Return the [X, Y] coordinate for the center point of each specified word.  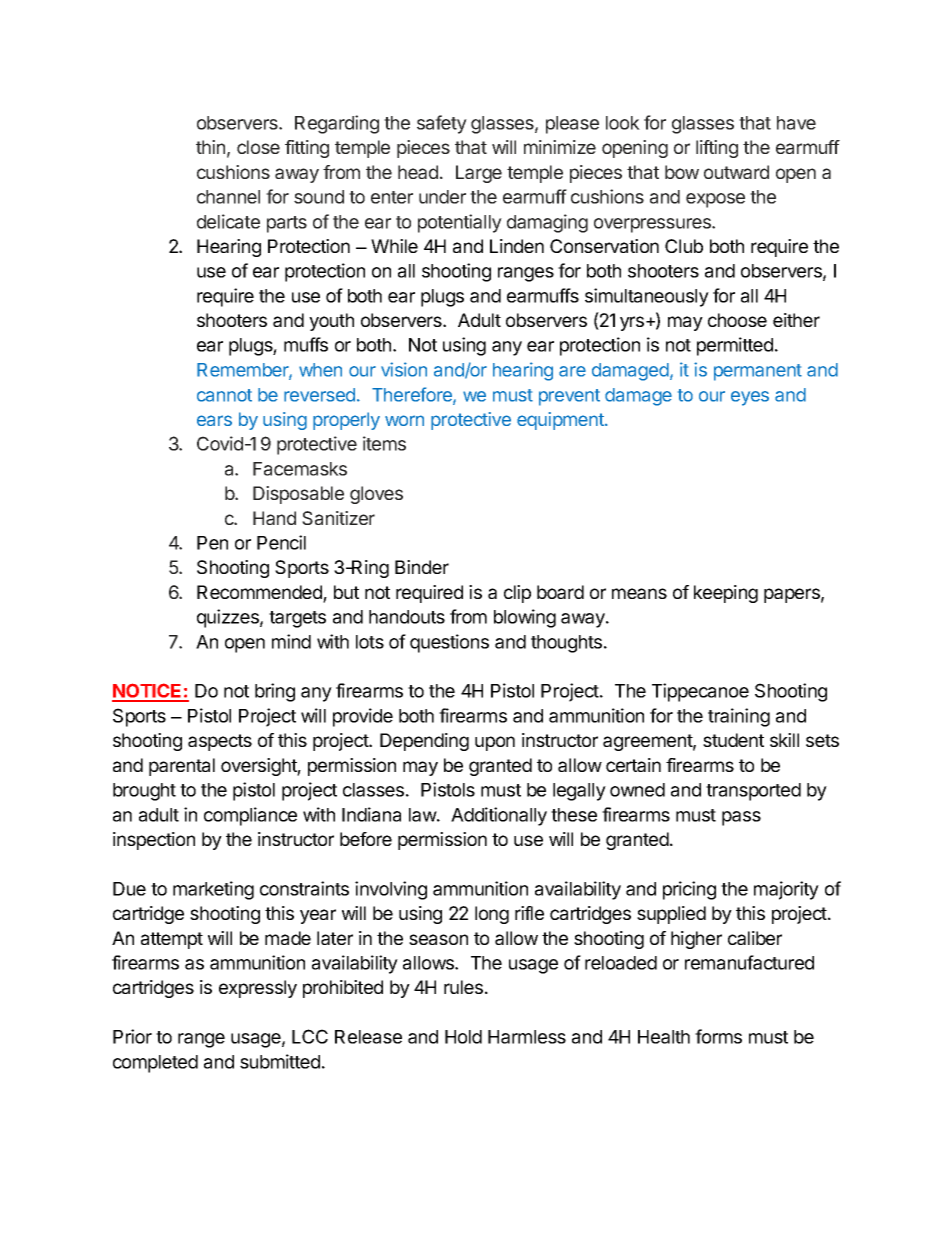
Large [479, 174]
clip [517, 594]
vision [404, 369]
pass [741, 818]
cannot [224, 395]
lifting [717, 149]
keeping [726, 594]
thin [210, 147]
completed [155, 1064]
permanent [758, 372]
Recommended [260, 593]
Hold [463, 1037]
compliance [250, 816]
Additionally [499, 816]
